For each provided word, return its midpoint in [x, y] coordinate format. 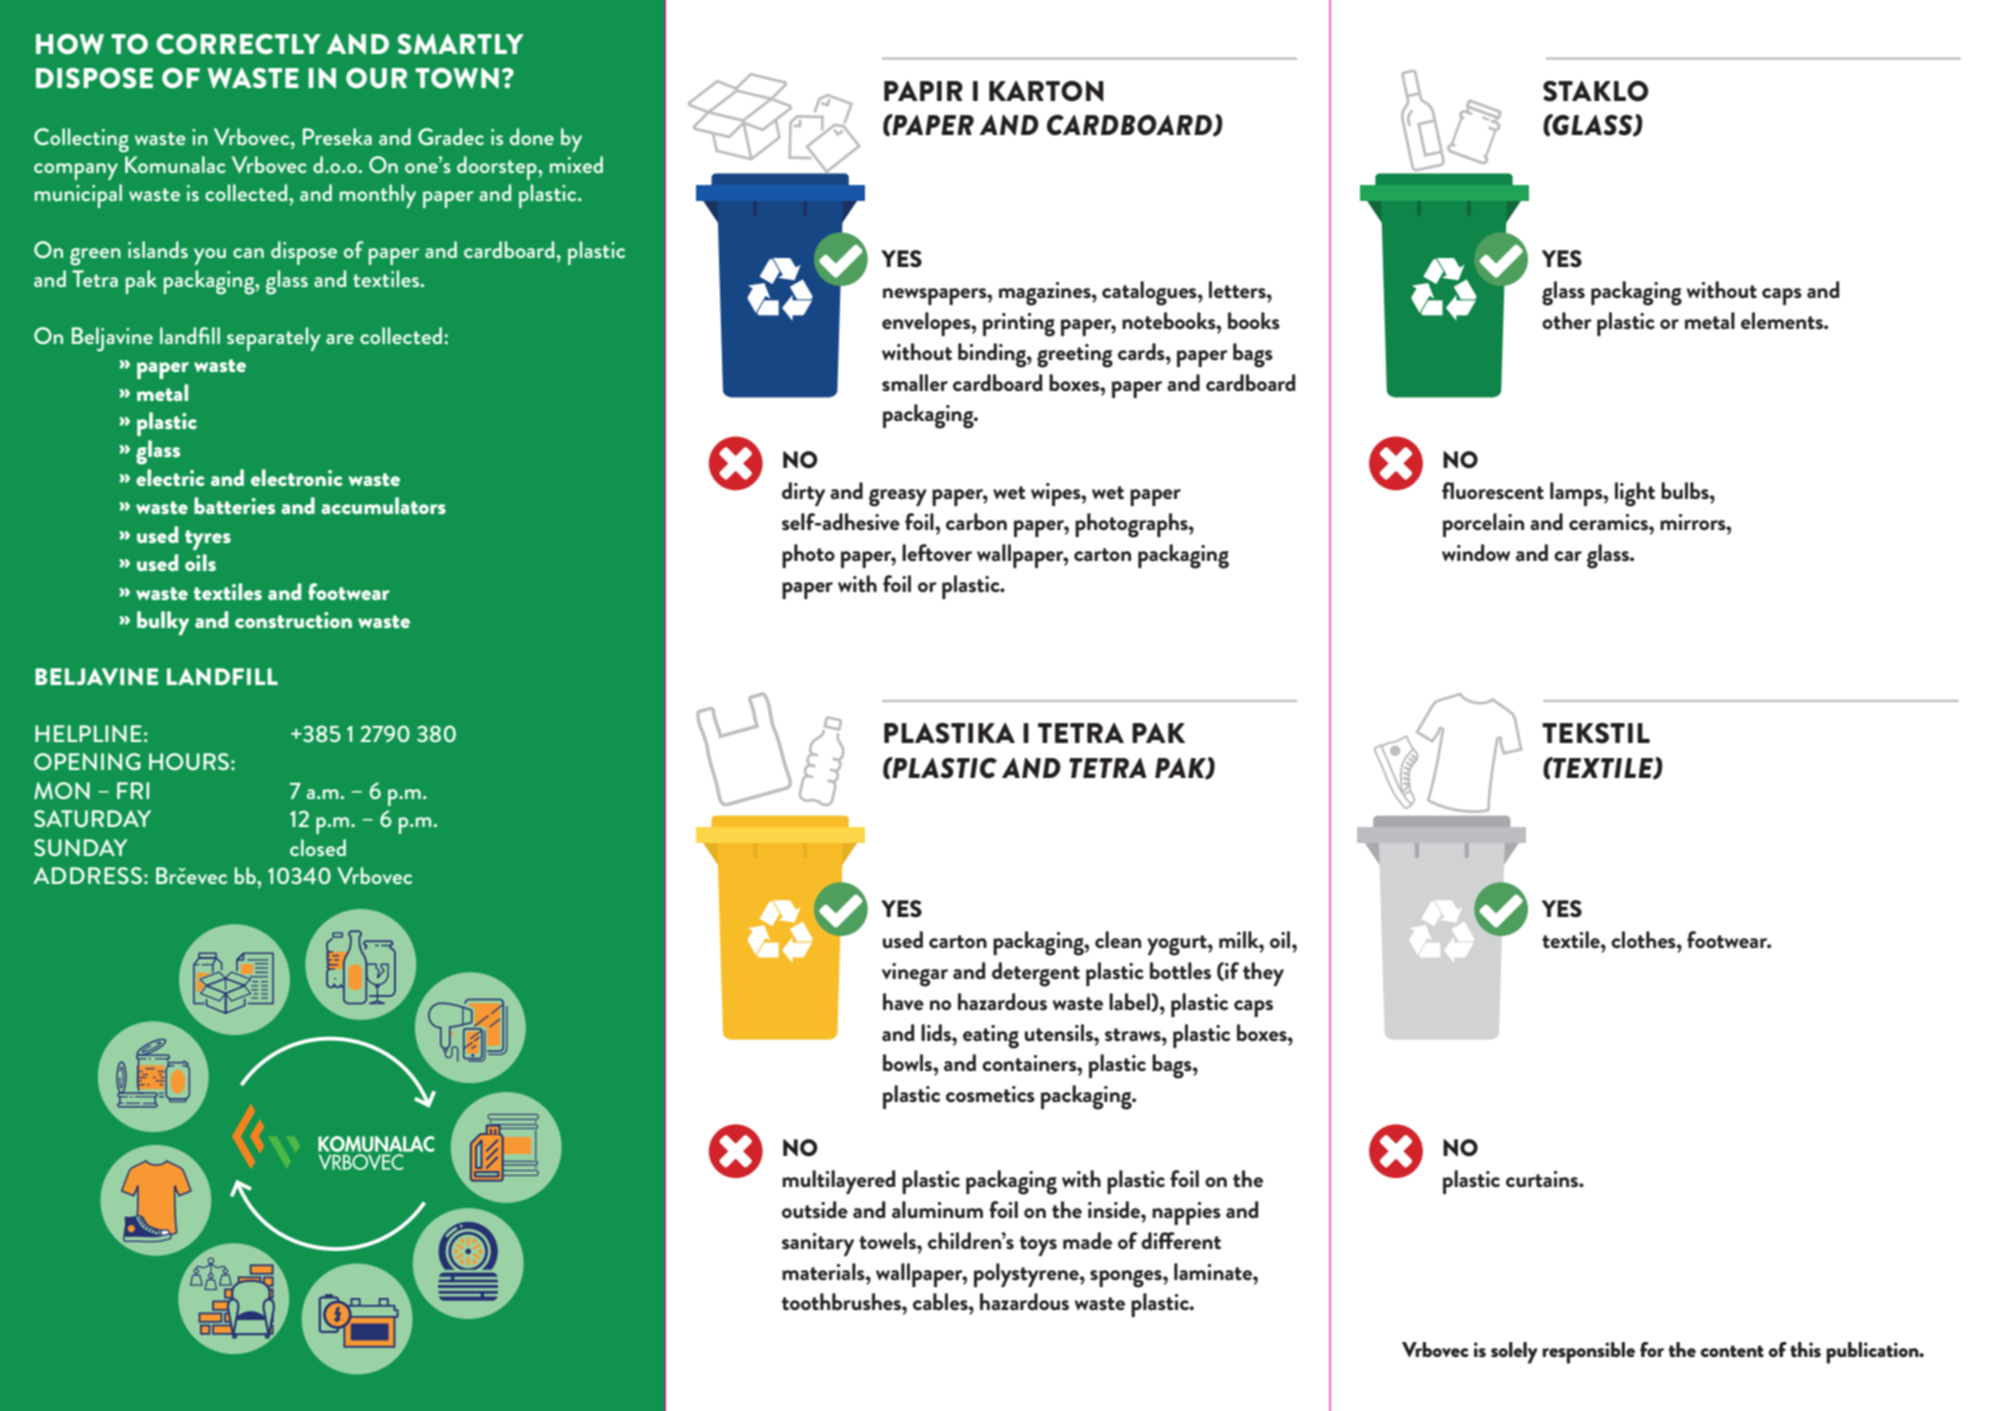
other [1567, 321]
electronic [297, 477]
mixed [576, 164]
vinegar [915, 975]
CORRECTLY [238, 44]
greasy [898, 498]
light [1635, 494]
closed [318, 847]
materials [824, 1272]
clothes [1644, 940]
